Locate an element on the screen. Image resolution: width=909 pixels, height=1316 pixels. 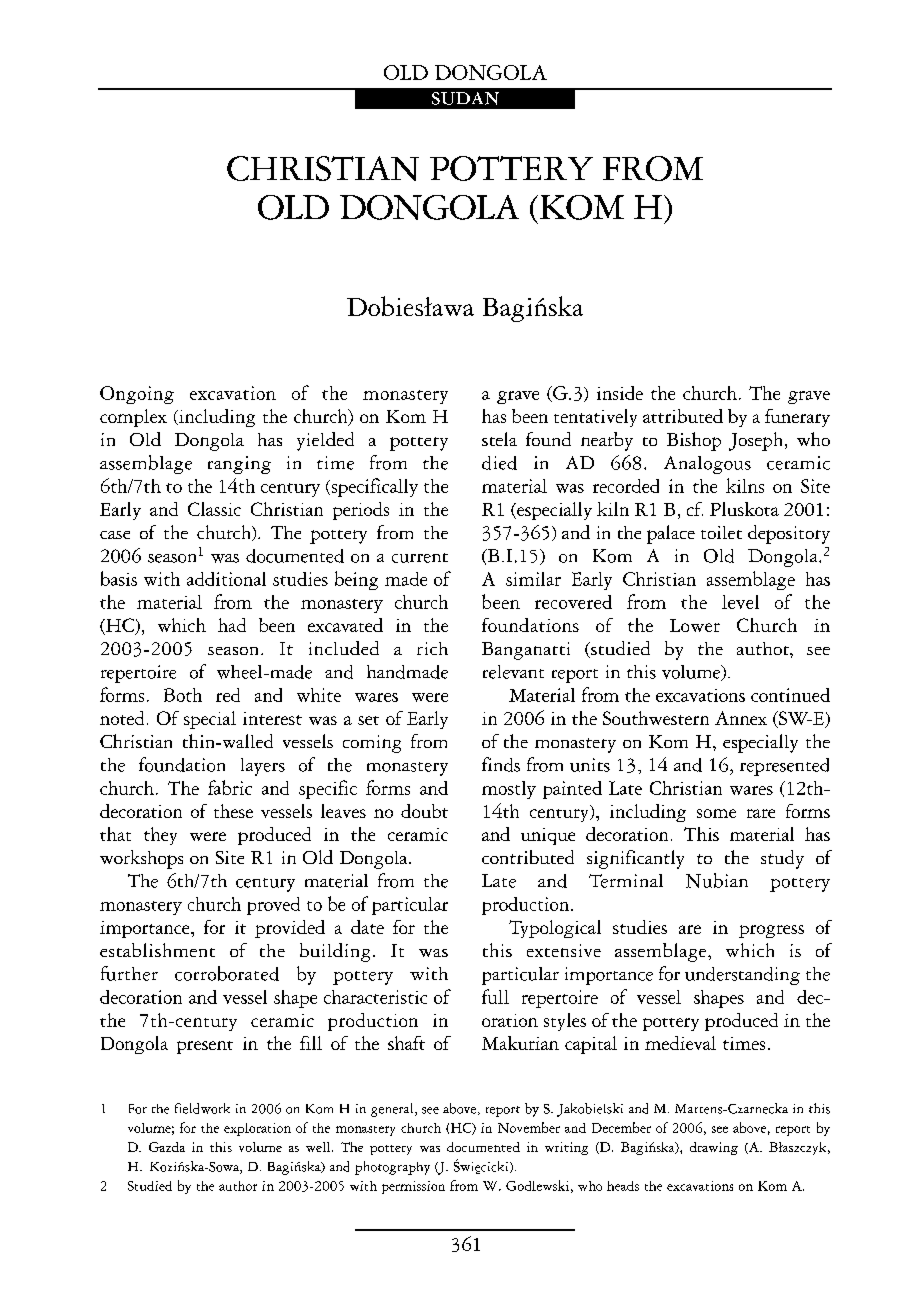
some is located at coordinates (716, 813).
